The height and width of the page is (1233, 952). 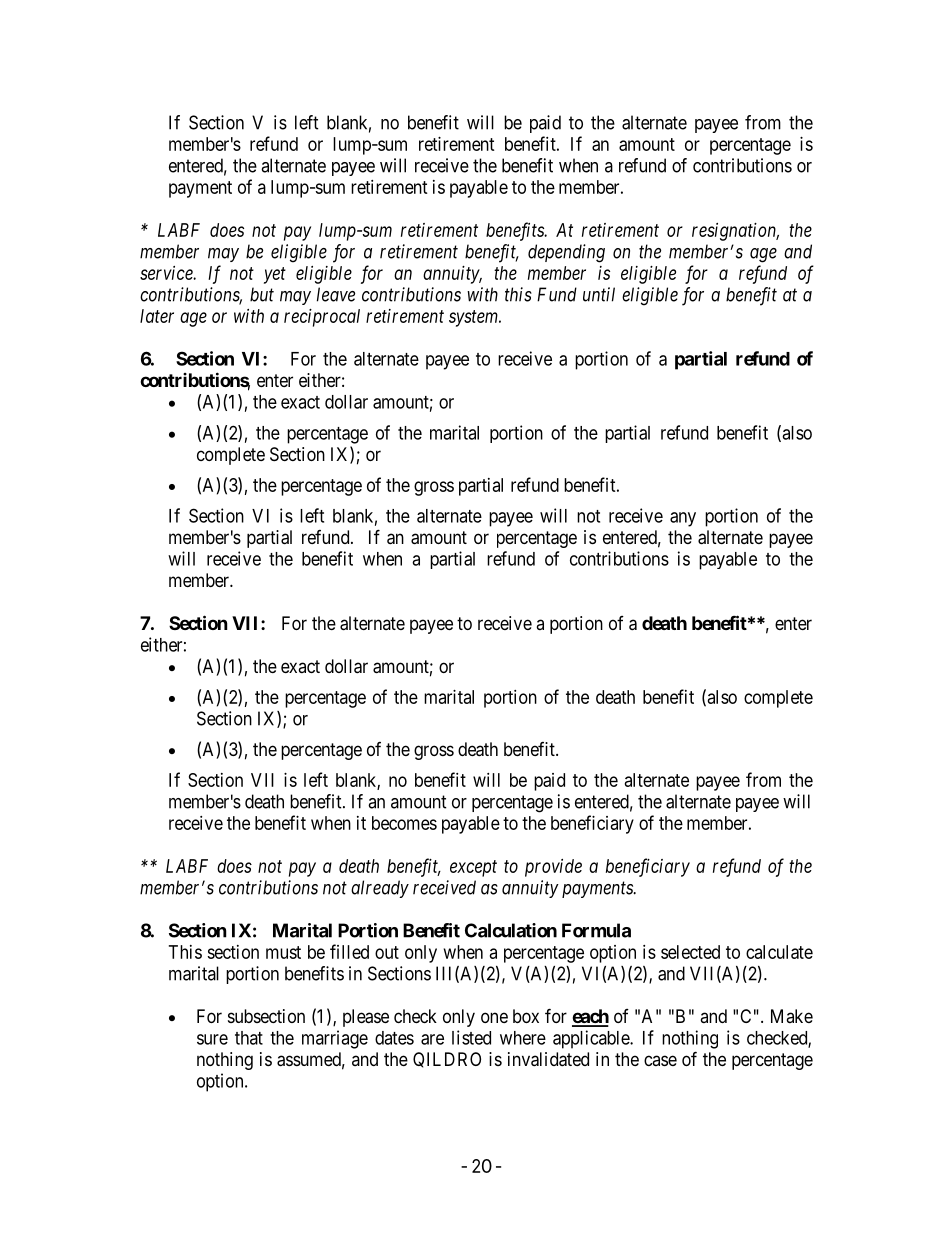 What do you see at coordinates (473, 868) in the page?
I see `except` at bounding box center [473, 868].
